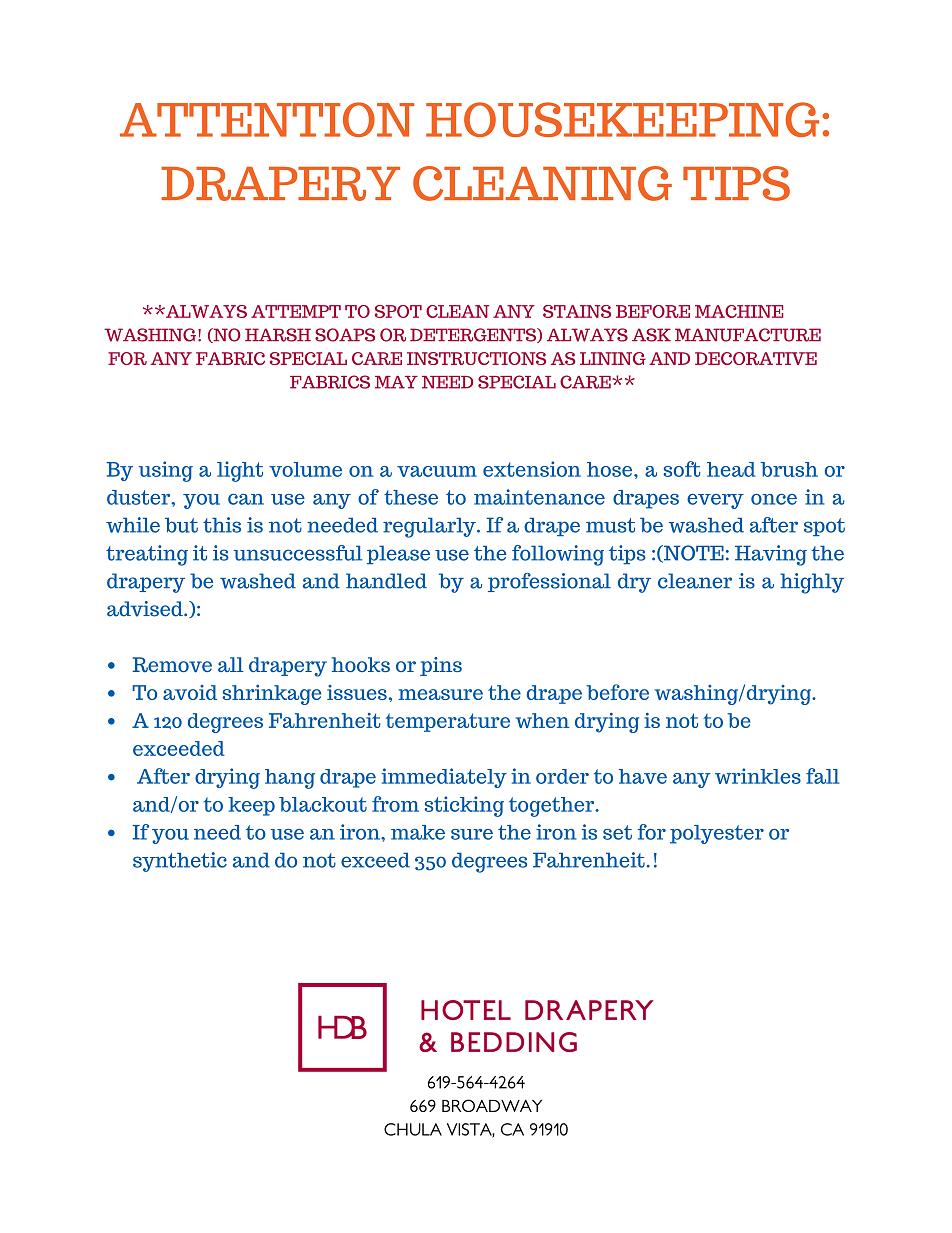 The image size is (952, 1233). Describe the element at coordinates (577, 311) in the document. I see `STAINS` at that location.
